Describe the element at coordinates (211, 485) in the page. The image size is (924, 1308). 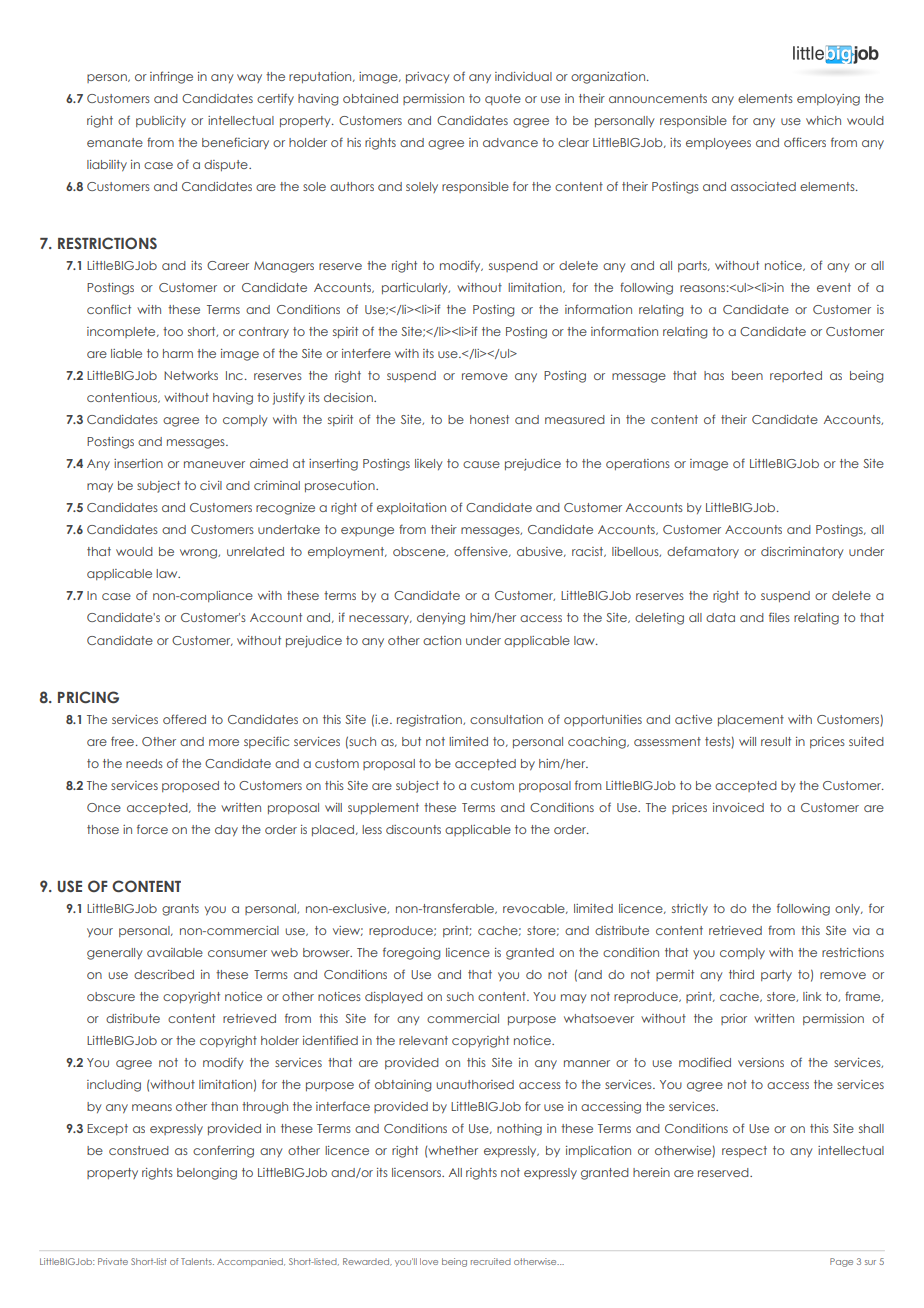
I see `civil` at that location.
